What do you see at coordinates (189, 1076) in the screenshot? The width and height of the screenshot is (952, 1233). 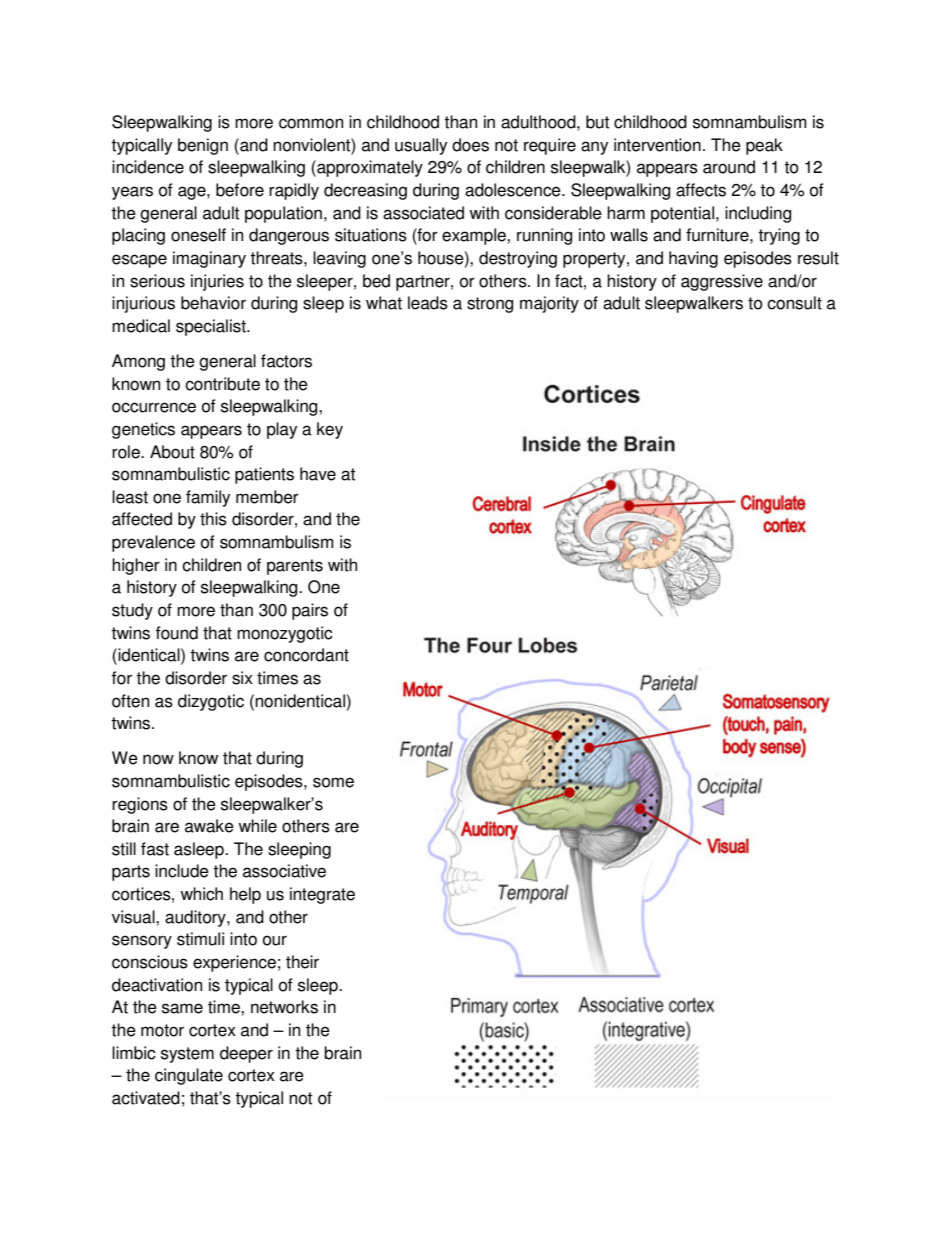 I see `cingulate` at bounding box center [189, 1076].
